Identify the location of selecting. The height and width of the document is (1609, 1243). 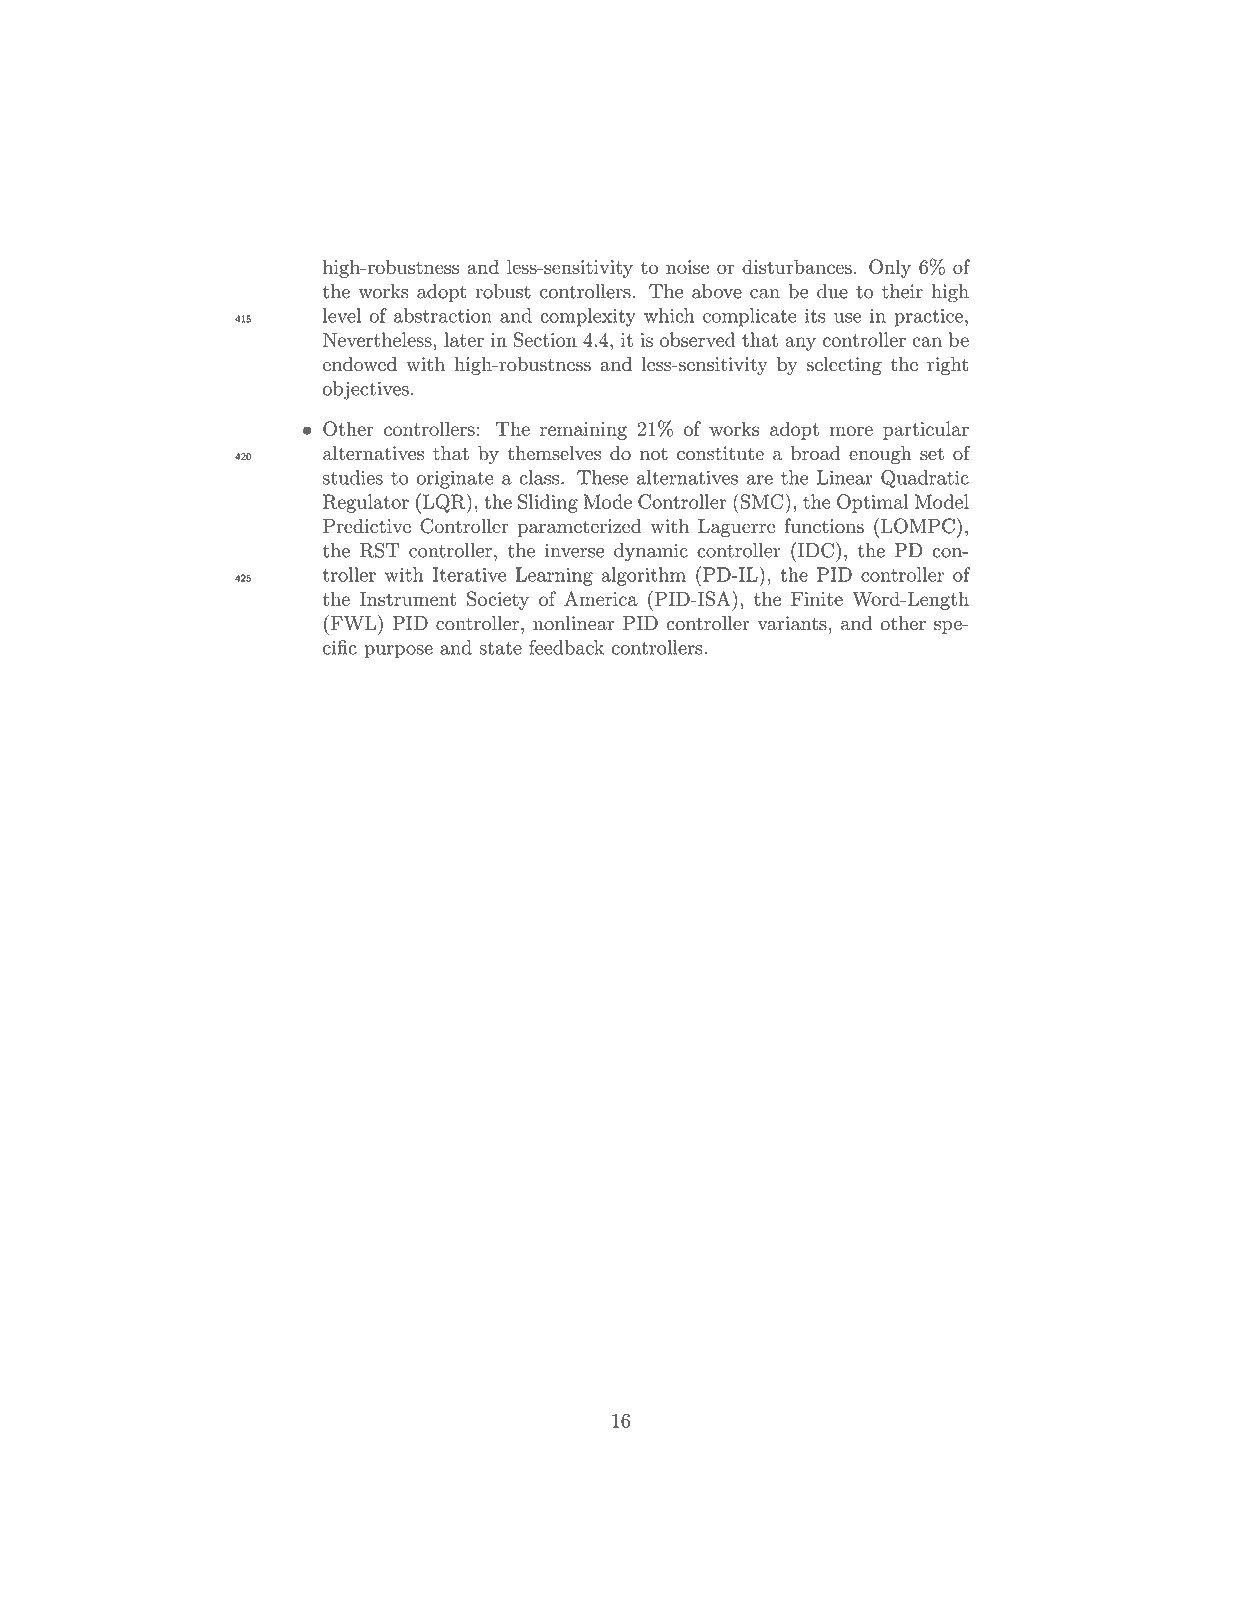
(844, 366).
